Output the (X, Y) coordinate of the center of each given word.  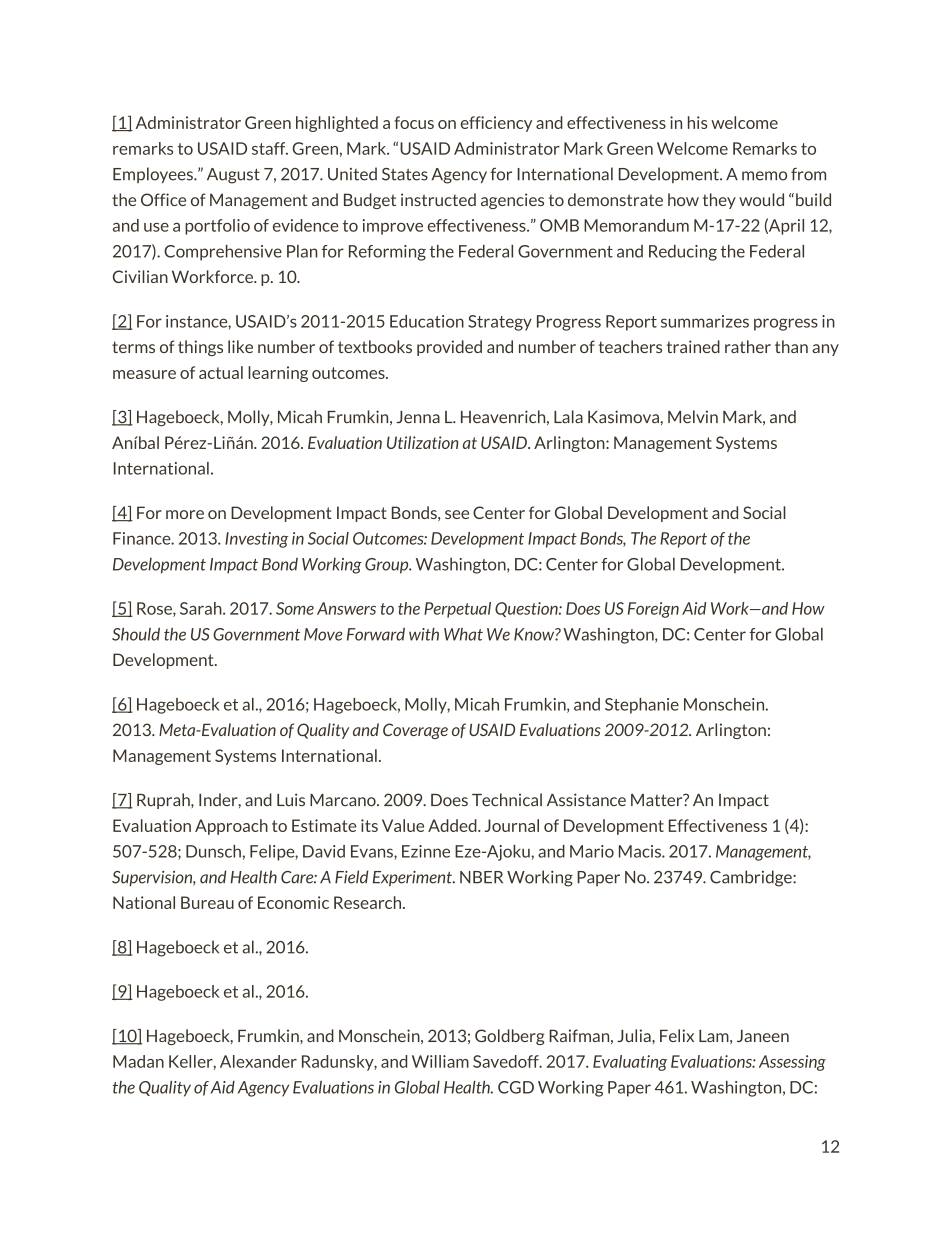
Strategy (500, 323)
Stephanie (642, 706)
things (200, 348)
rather (748, 346)
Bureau (207, 902)
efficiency (496, 124)
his (698, 122)
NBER (481, 877)
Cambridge (752, 878)
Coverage (415, 731)
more (185, 514)
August (233, 176)
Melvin (693, 416)
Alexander (258, 1061)
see (457, 514)
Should (136, 634)
